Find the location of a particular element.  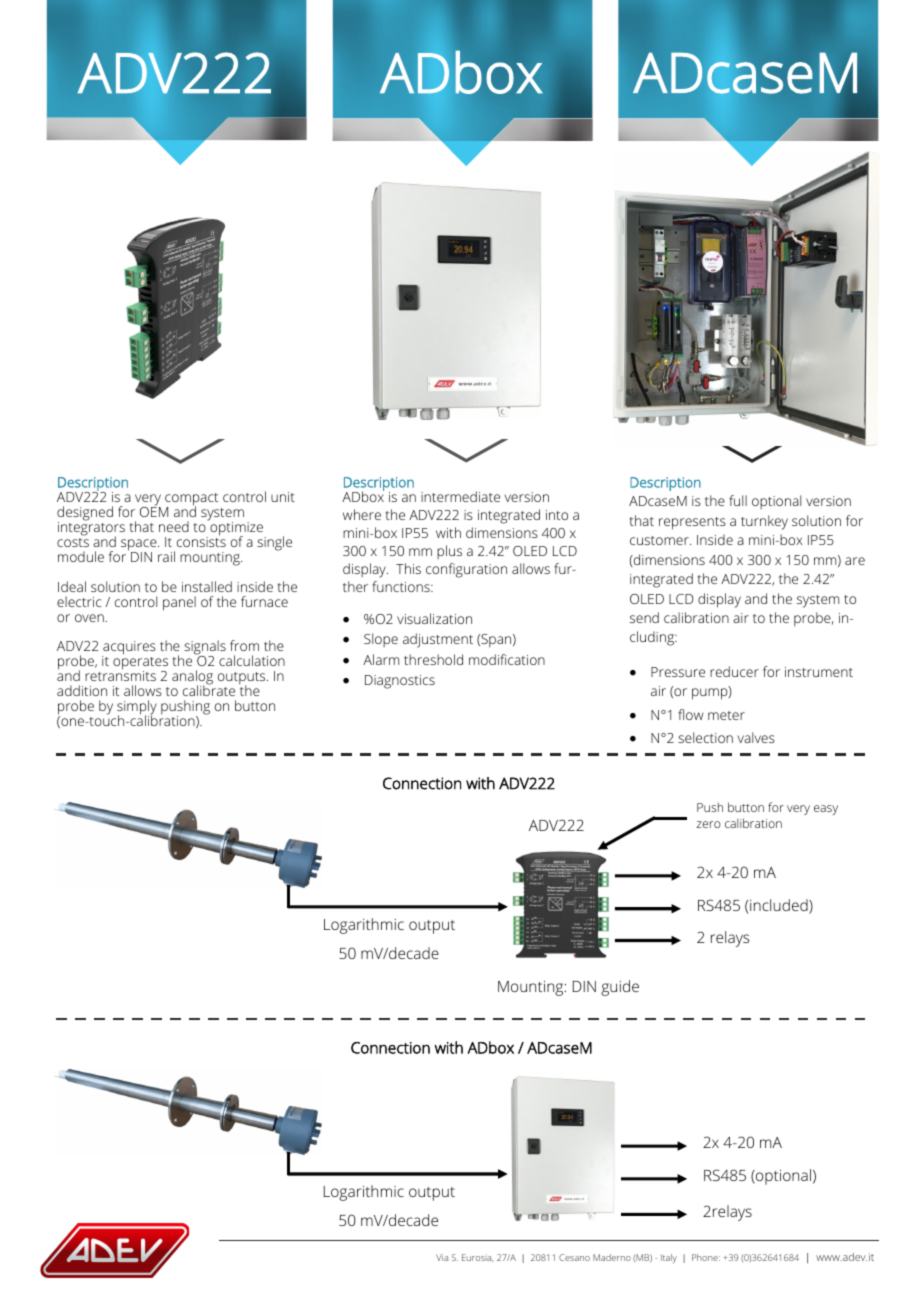

Diagnostics is located at coordinates (400, 682).
